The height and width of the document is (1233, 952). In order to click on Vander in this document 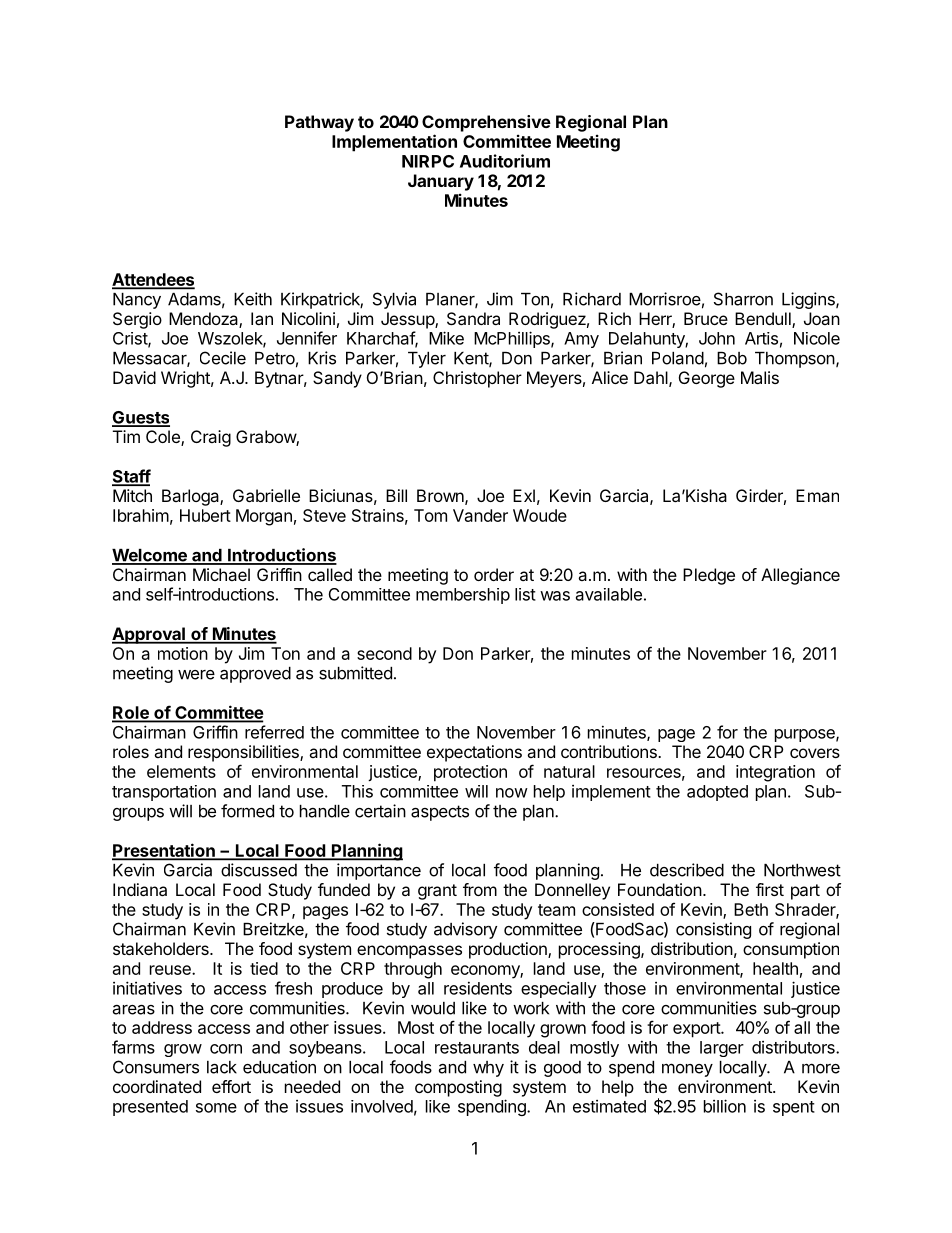, I will do `click(480, 515)`.
